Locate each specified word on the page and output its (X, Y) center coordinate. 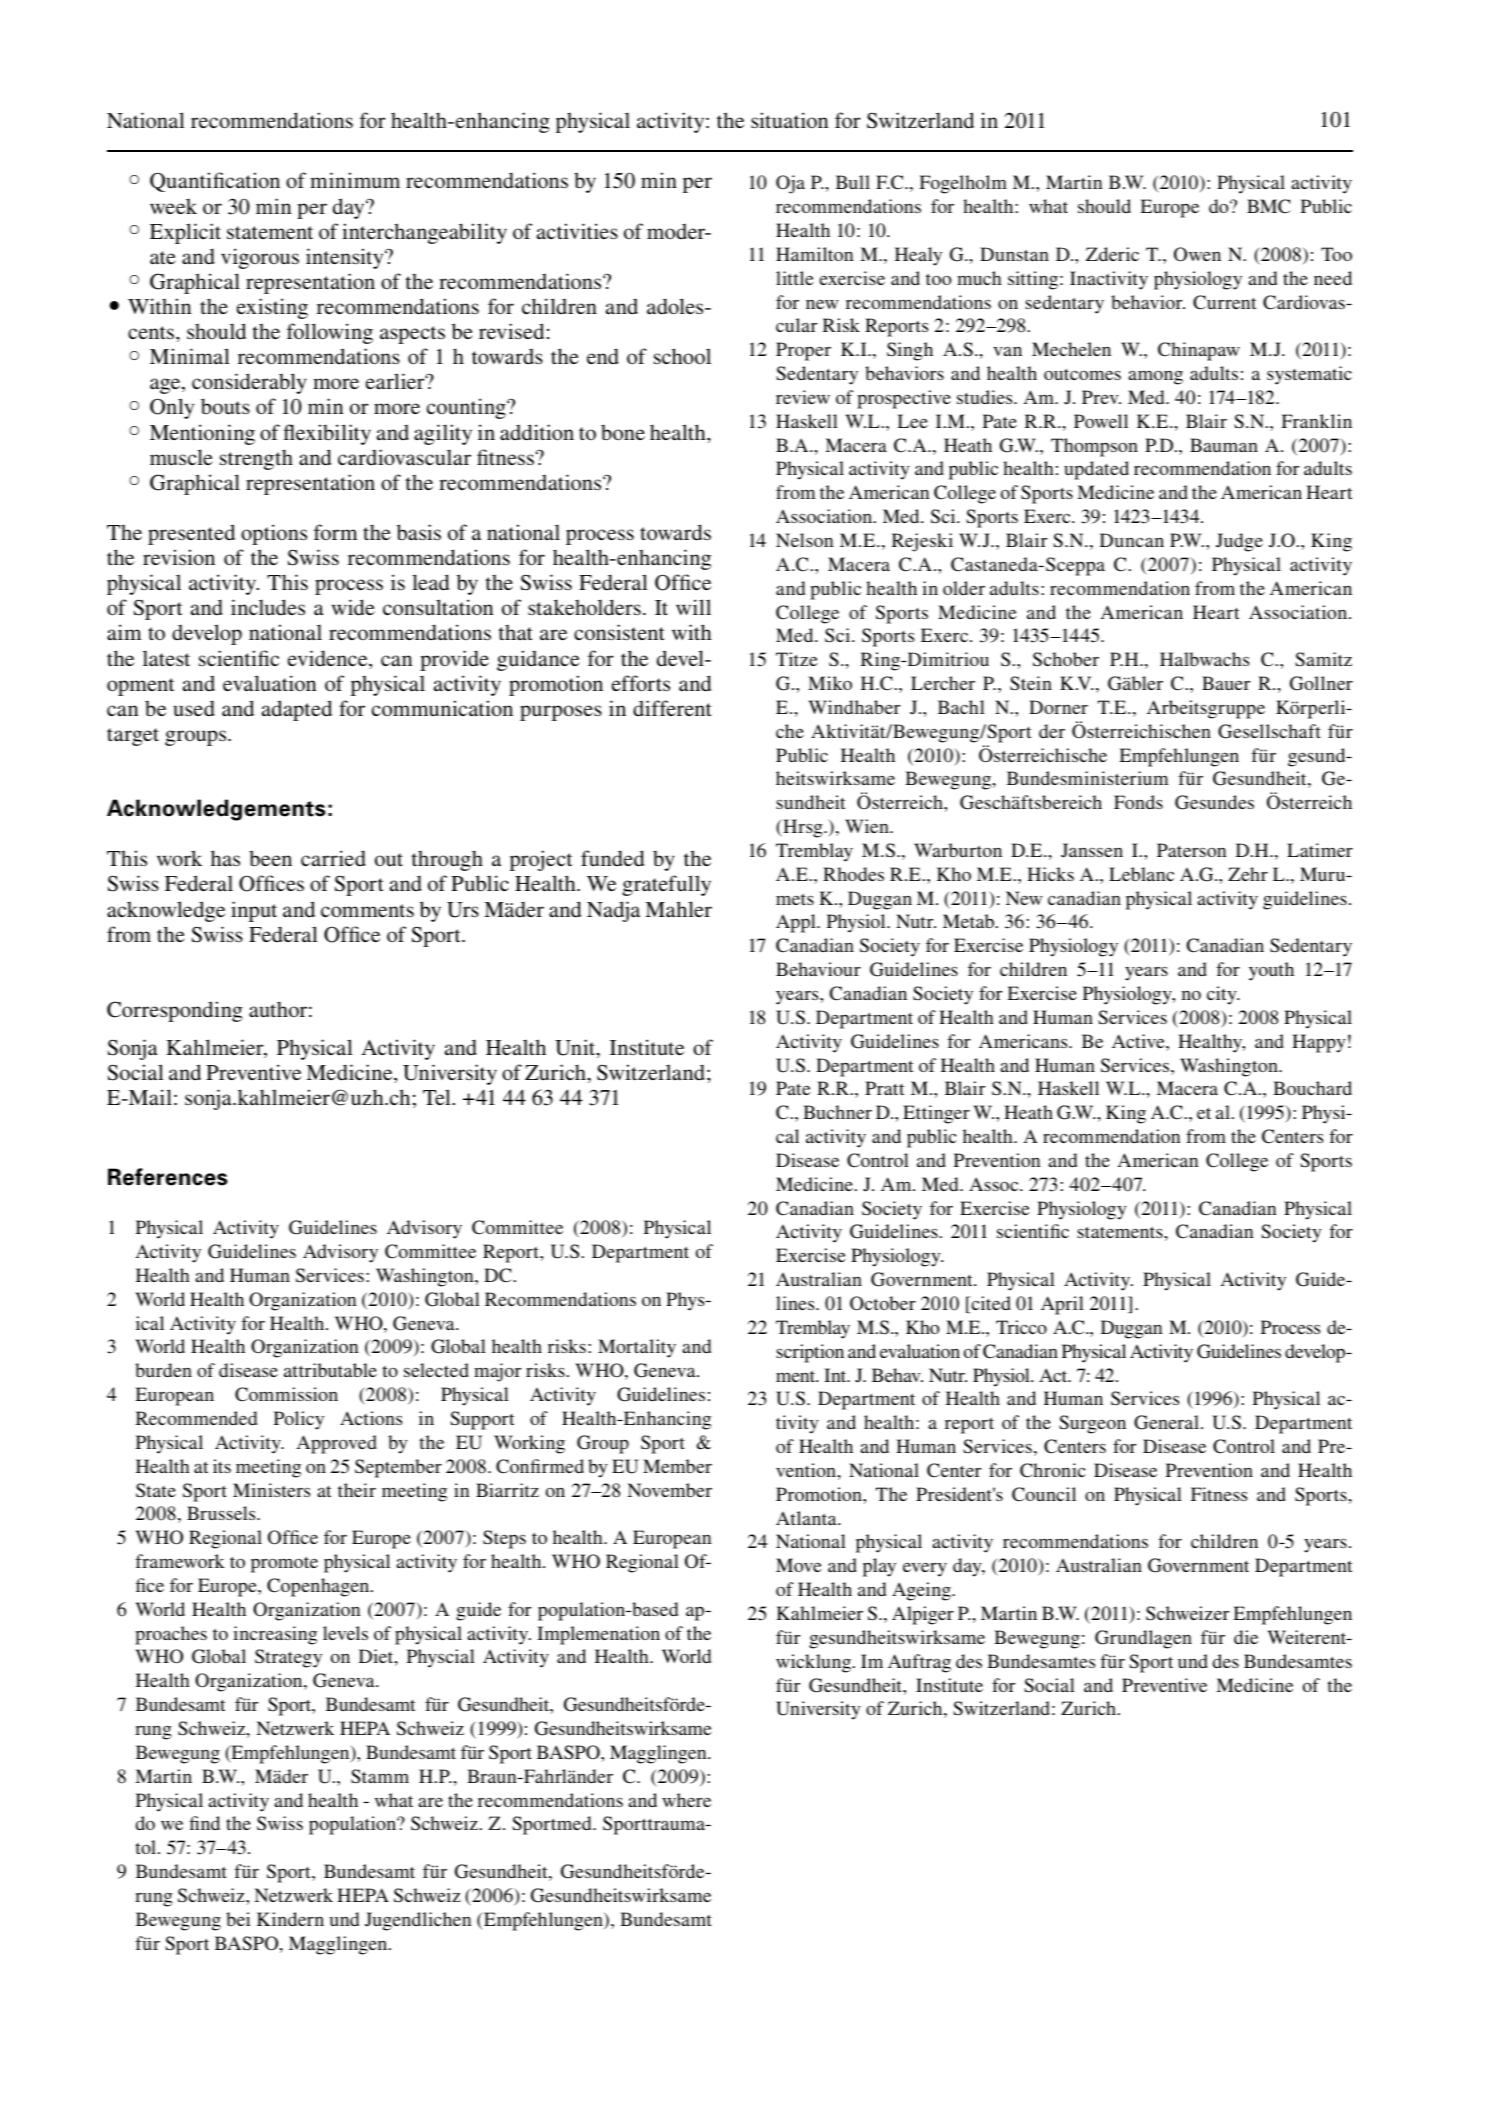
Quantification (215, 182)
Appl (797, 923)
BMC (1269, 206)
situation (789, 120)
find (204, 1823)
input (254, 911)
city (1223, 995)
